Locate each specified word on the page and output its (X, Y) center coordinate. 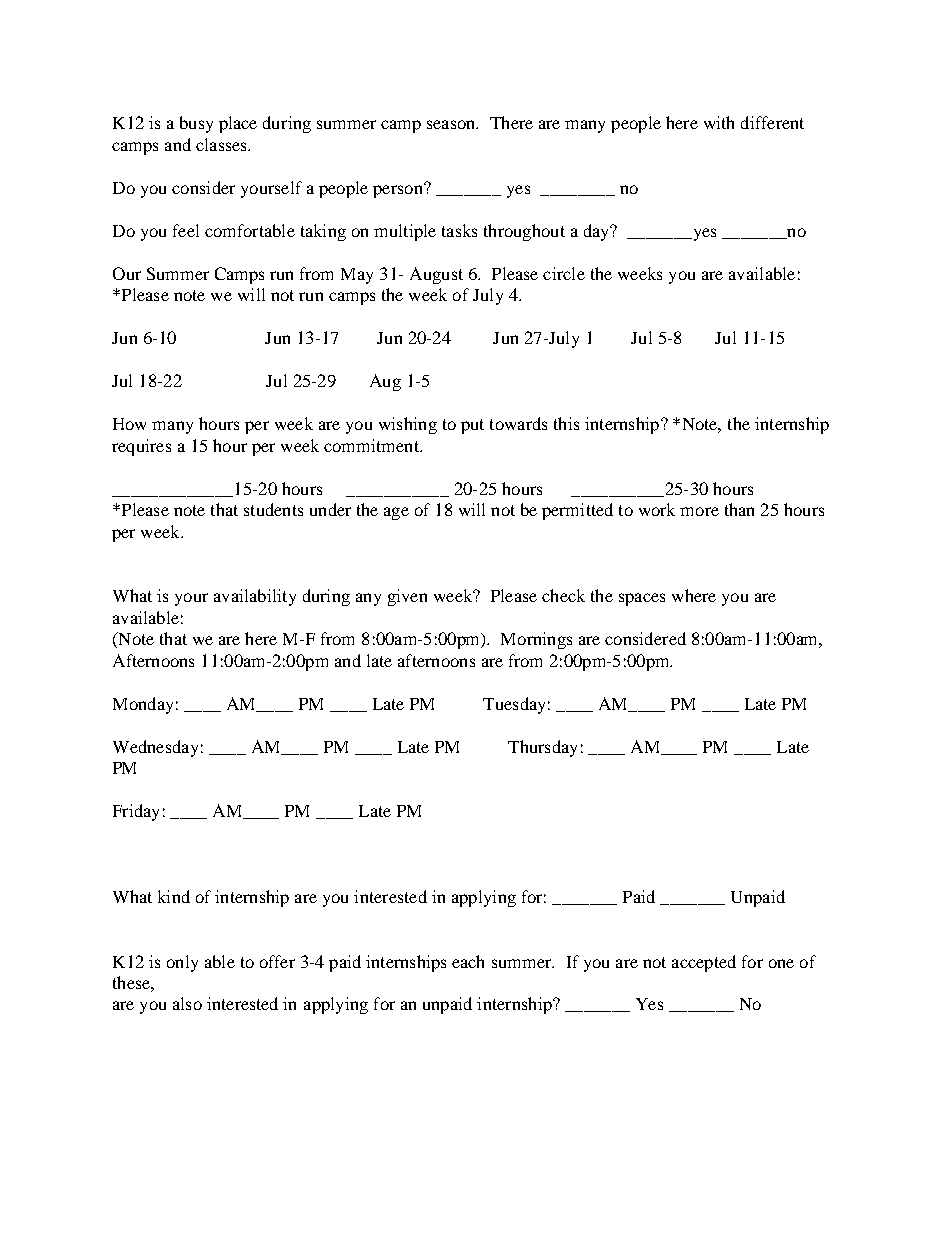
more (699, 511)
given (407, 597)
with (719, 122)
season (452, 124)
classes (222, 144)
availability (255, 597)
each (468, 961)
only (182, 963)
